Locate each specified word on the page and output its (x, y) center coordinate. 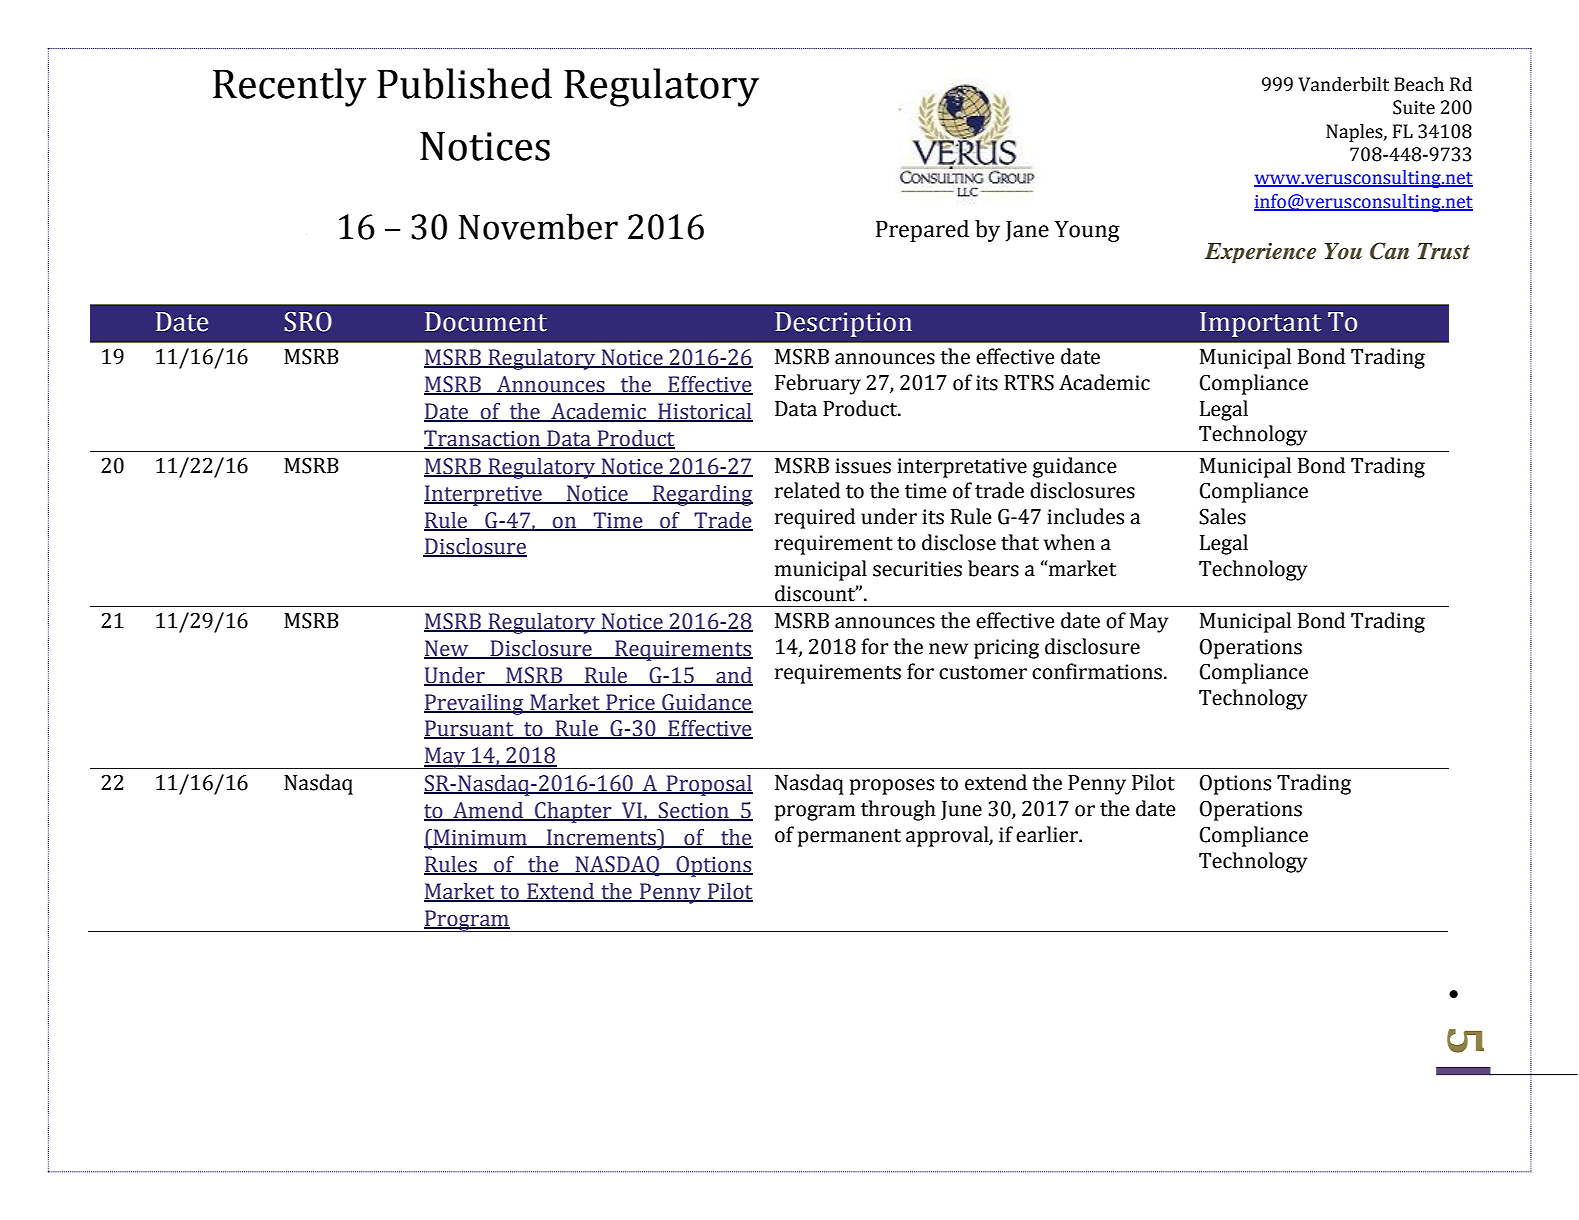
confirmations (1097, 671)
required (815, 518)
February (818, 384)
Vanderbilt (1344, 84)
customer (983, 673)
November (538, 226)
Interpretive (484, 495)
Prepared (922, 231)
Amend (488, 811)
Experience (1260, 252)
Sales (1222, 516)
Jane (1027, 231)
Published (464, 83)
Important (1260, 324)
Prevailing (475, 704)
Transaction (483, 439)
